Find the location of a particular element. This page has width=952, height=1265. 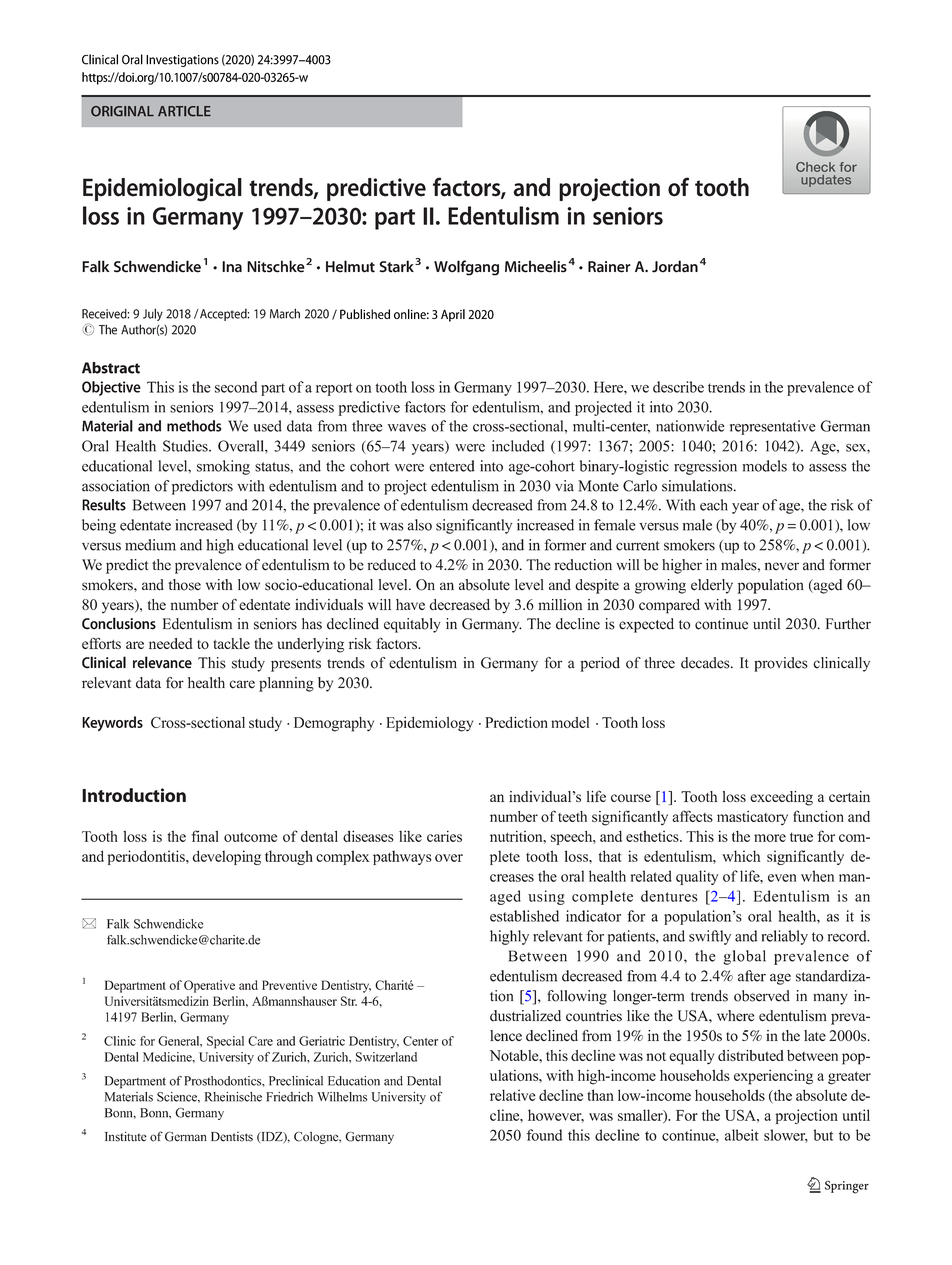

entered is located at coordinates (452, 466).
